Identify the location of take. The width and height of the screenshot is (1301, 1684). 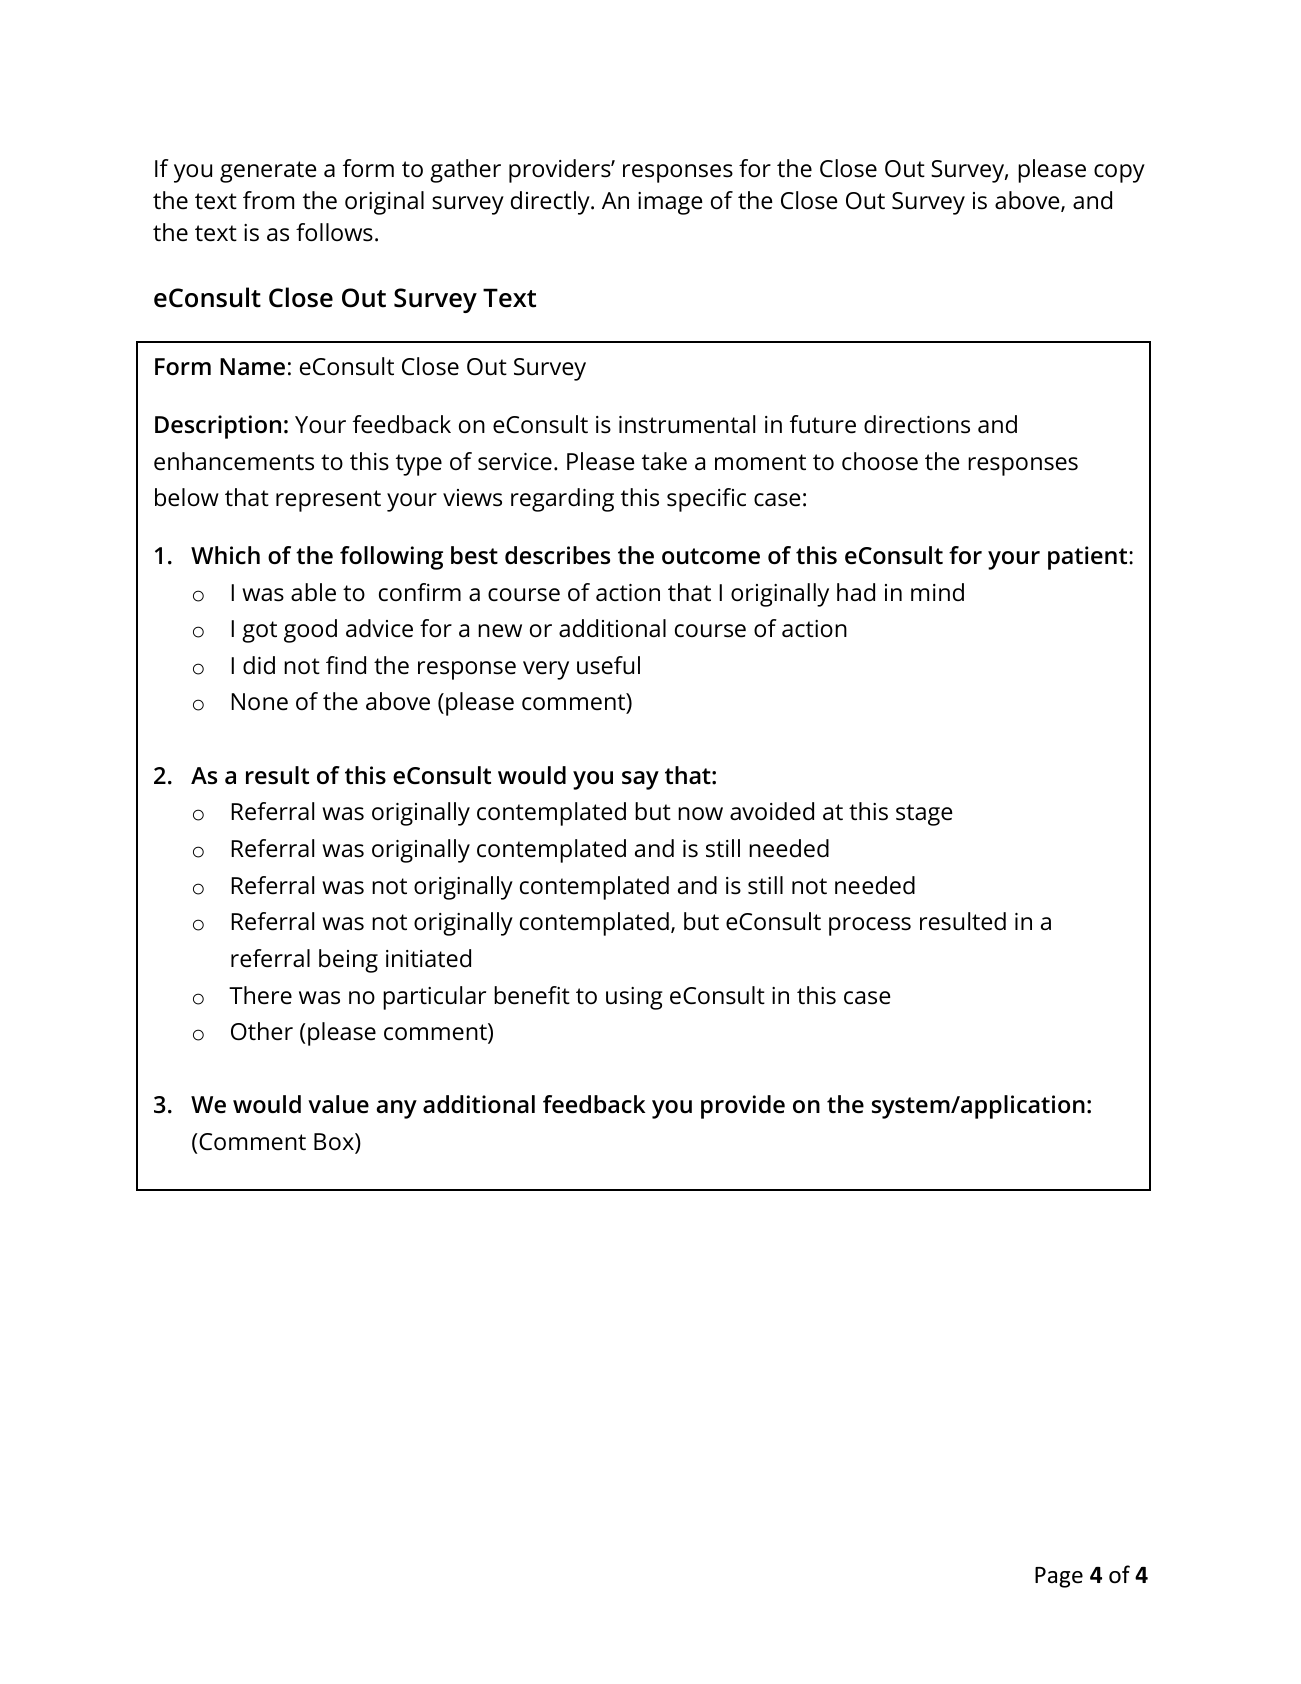
(664, 461).
